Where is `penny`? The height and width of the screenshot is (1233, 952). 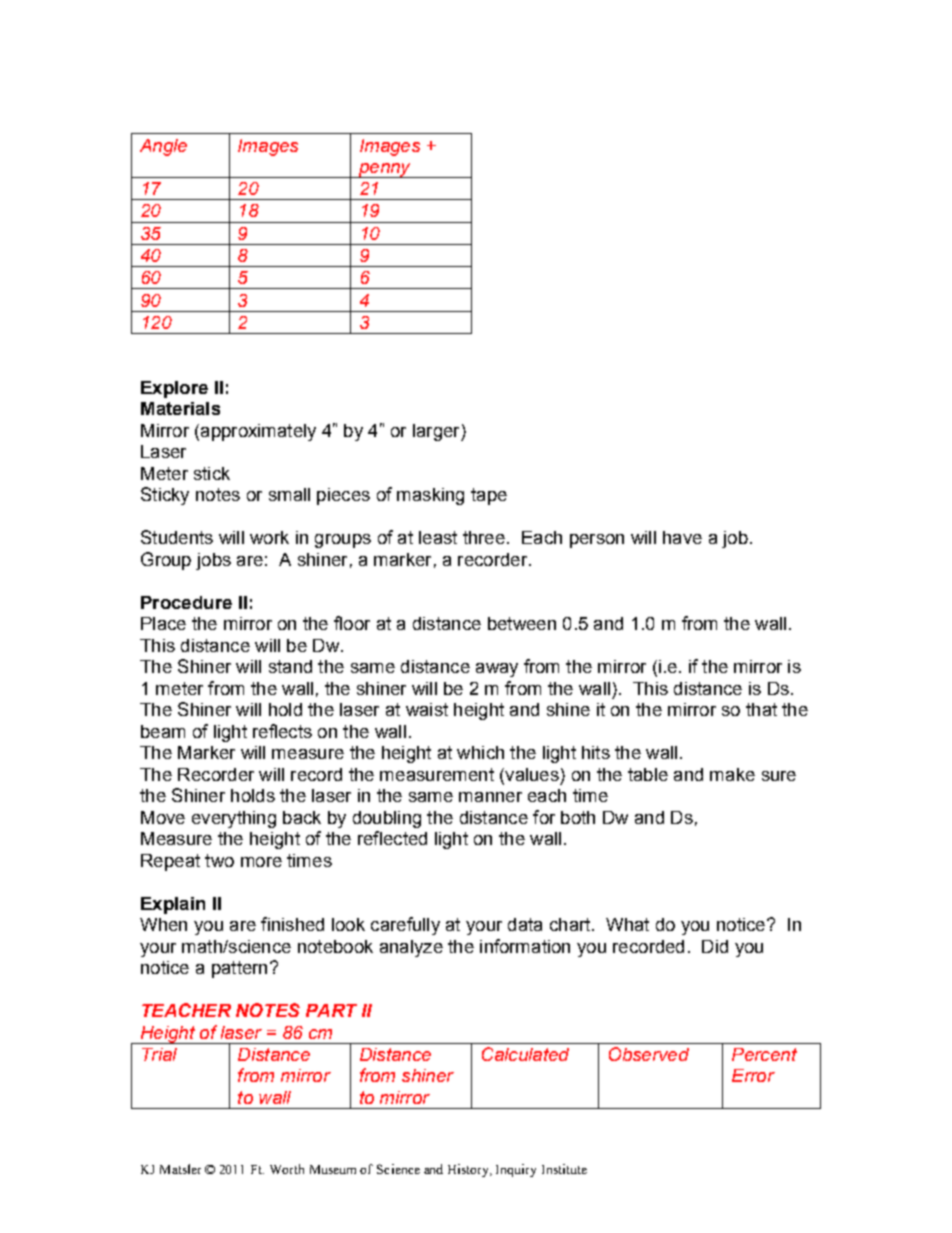 penny is located at coordinates (384, 170).
